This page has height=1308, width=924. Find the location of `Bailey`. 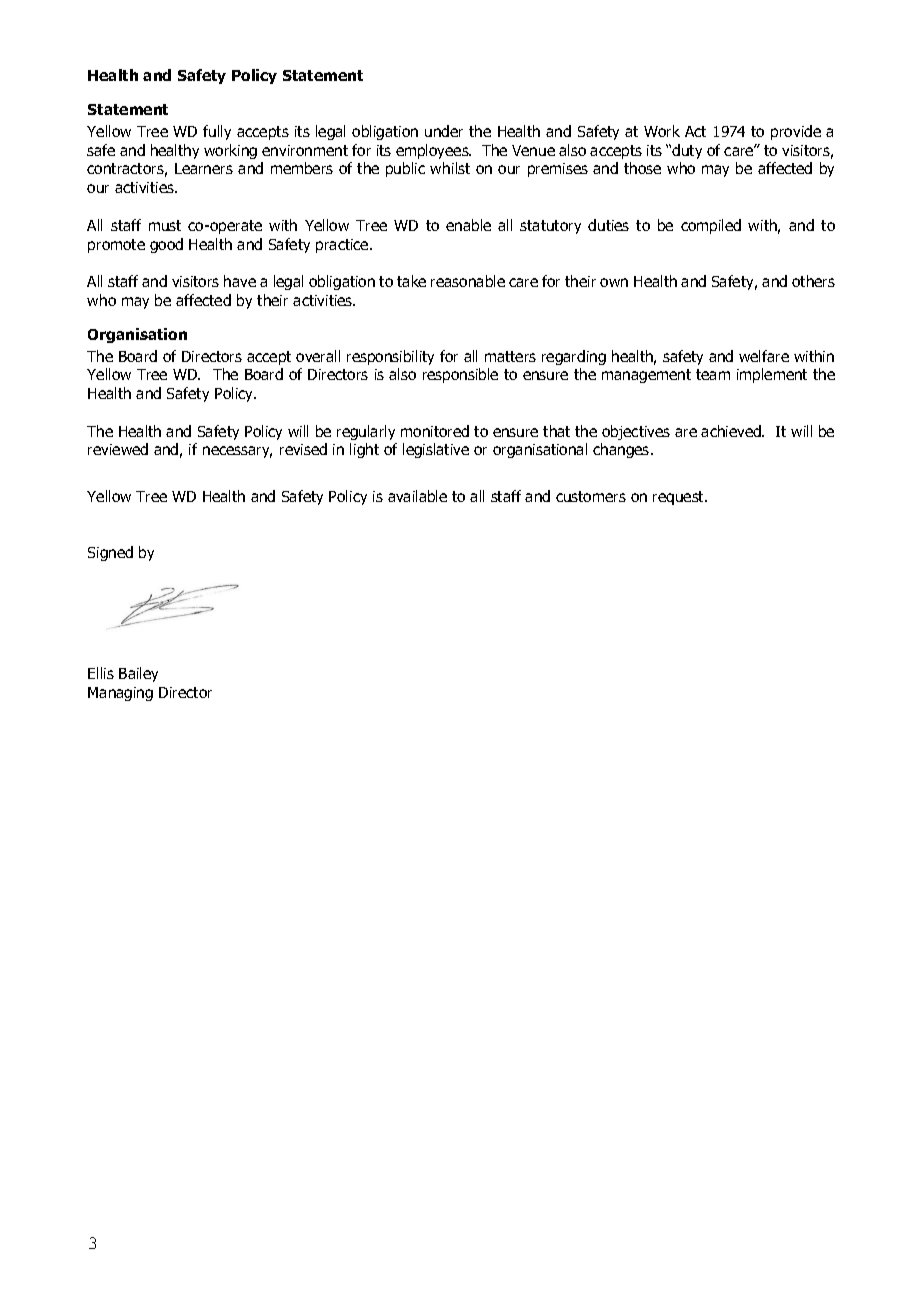

Bailey is located at coordinates (138, 674).
